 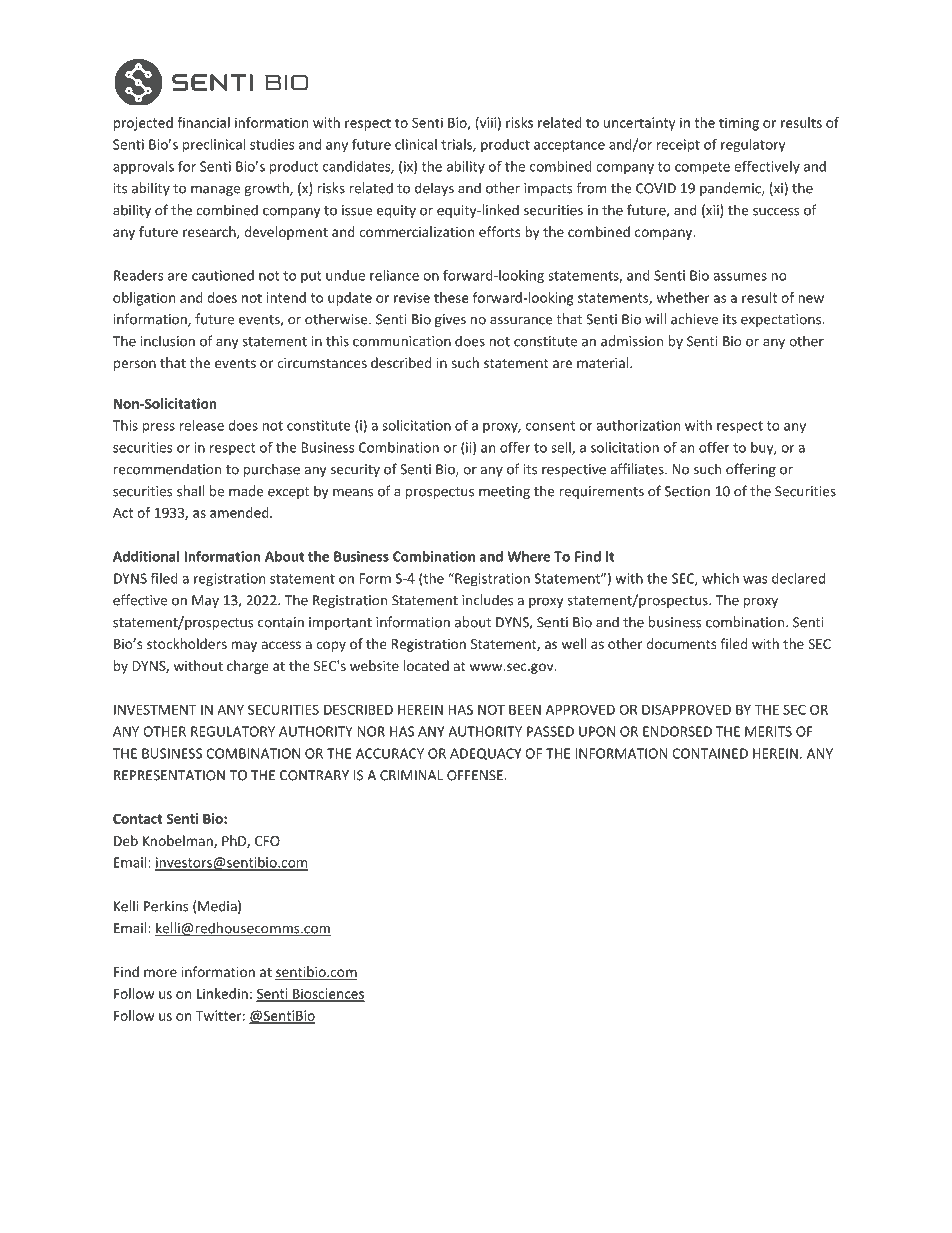 I want to click on Additional, so click(x=146, y=556).
